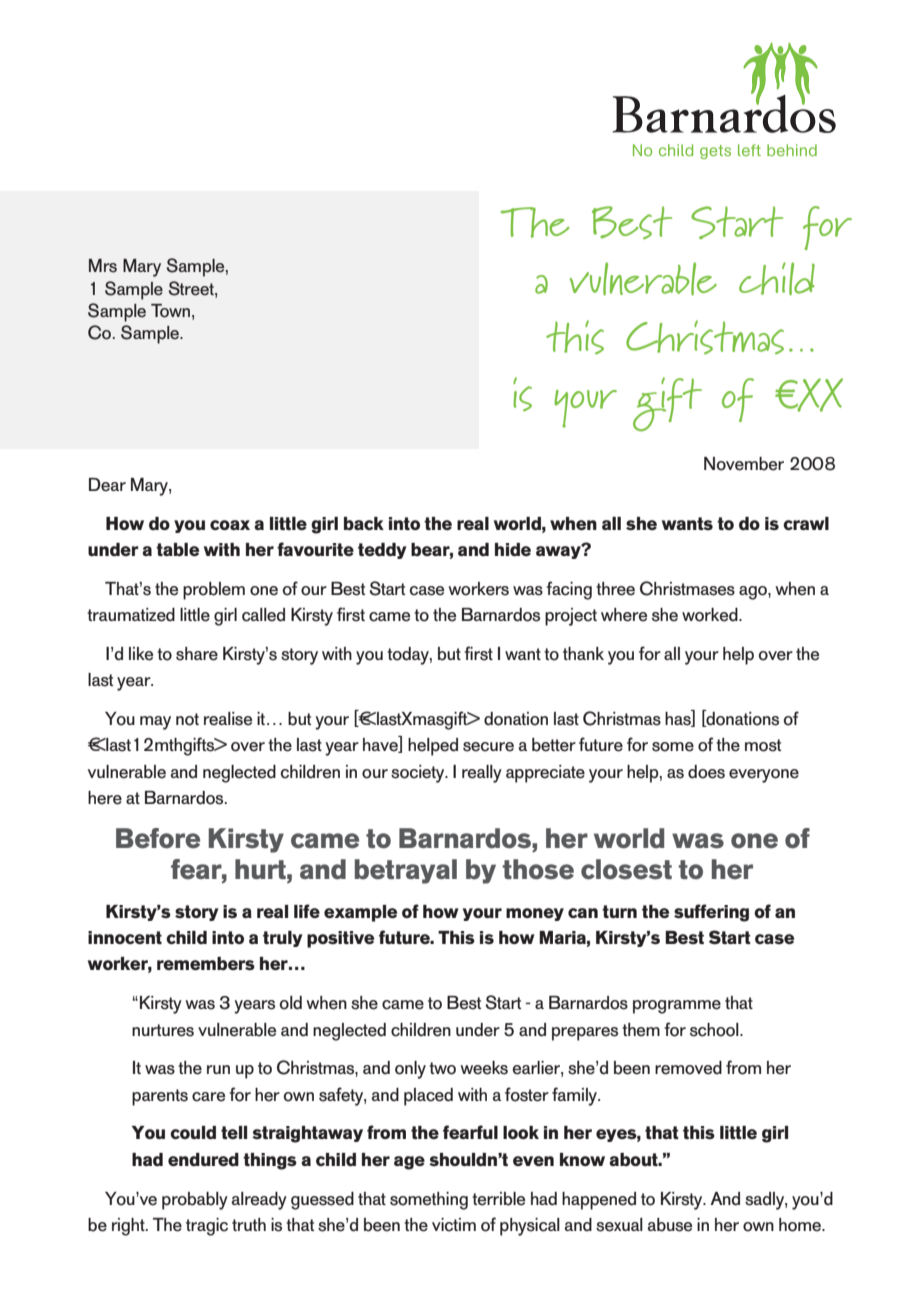  I want to click on worked, so click(711, 615).
